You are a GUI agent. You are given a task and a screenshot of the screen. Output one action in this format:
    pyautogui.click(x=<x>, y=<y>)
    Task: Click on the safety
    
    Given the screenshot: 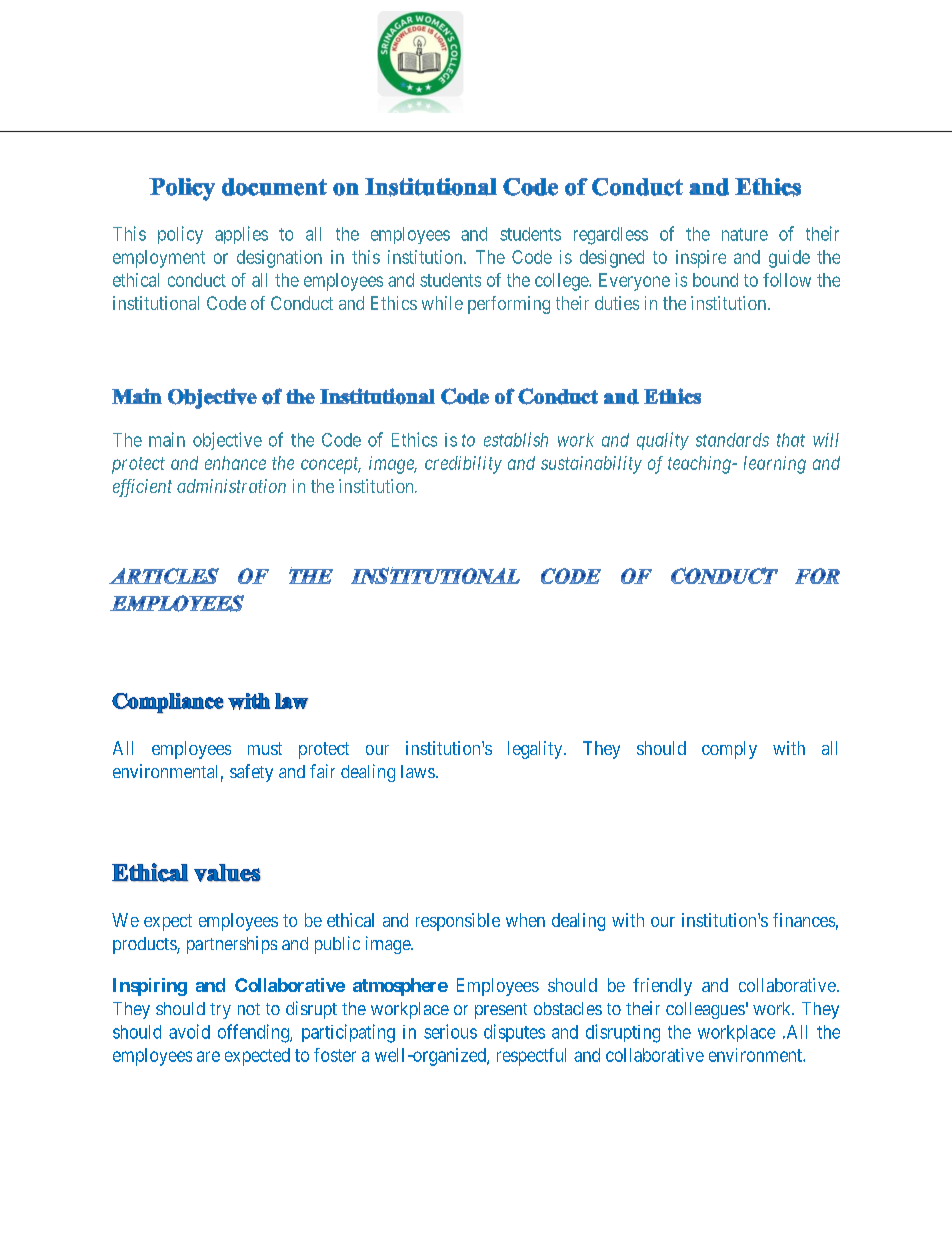 What is the action you would take?
    pyautogui.click(x=251, y=773)
